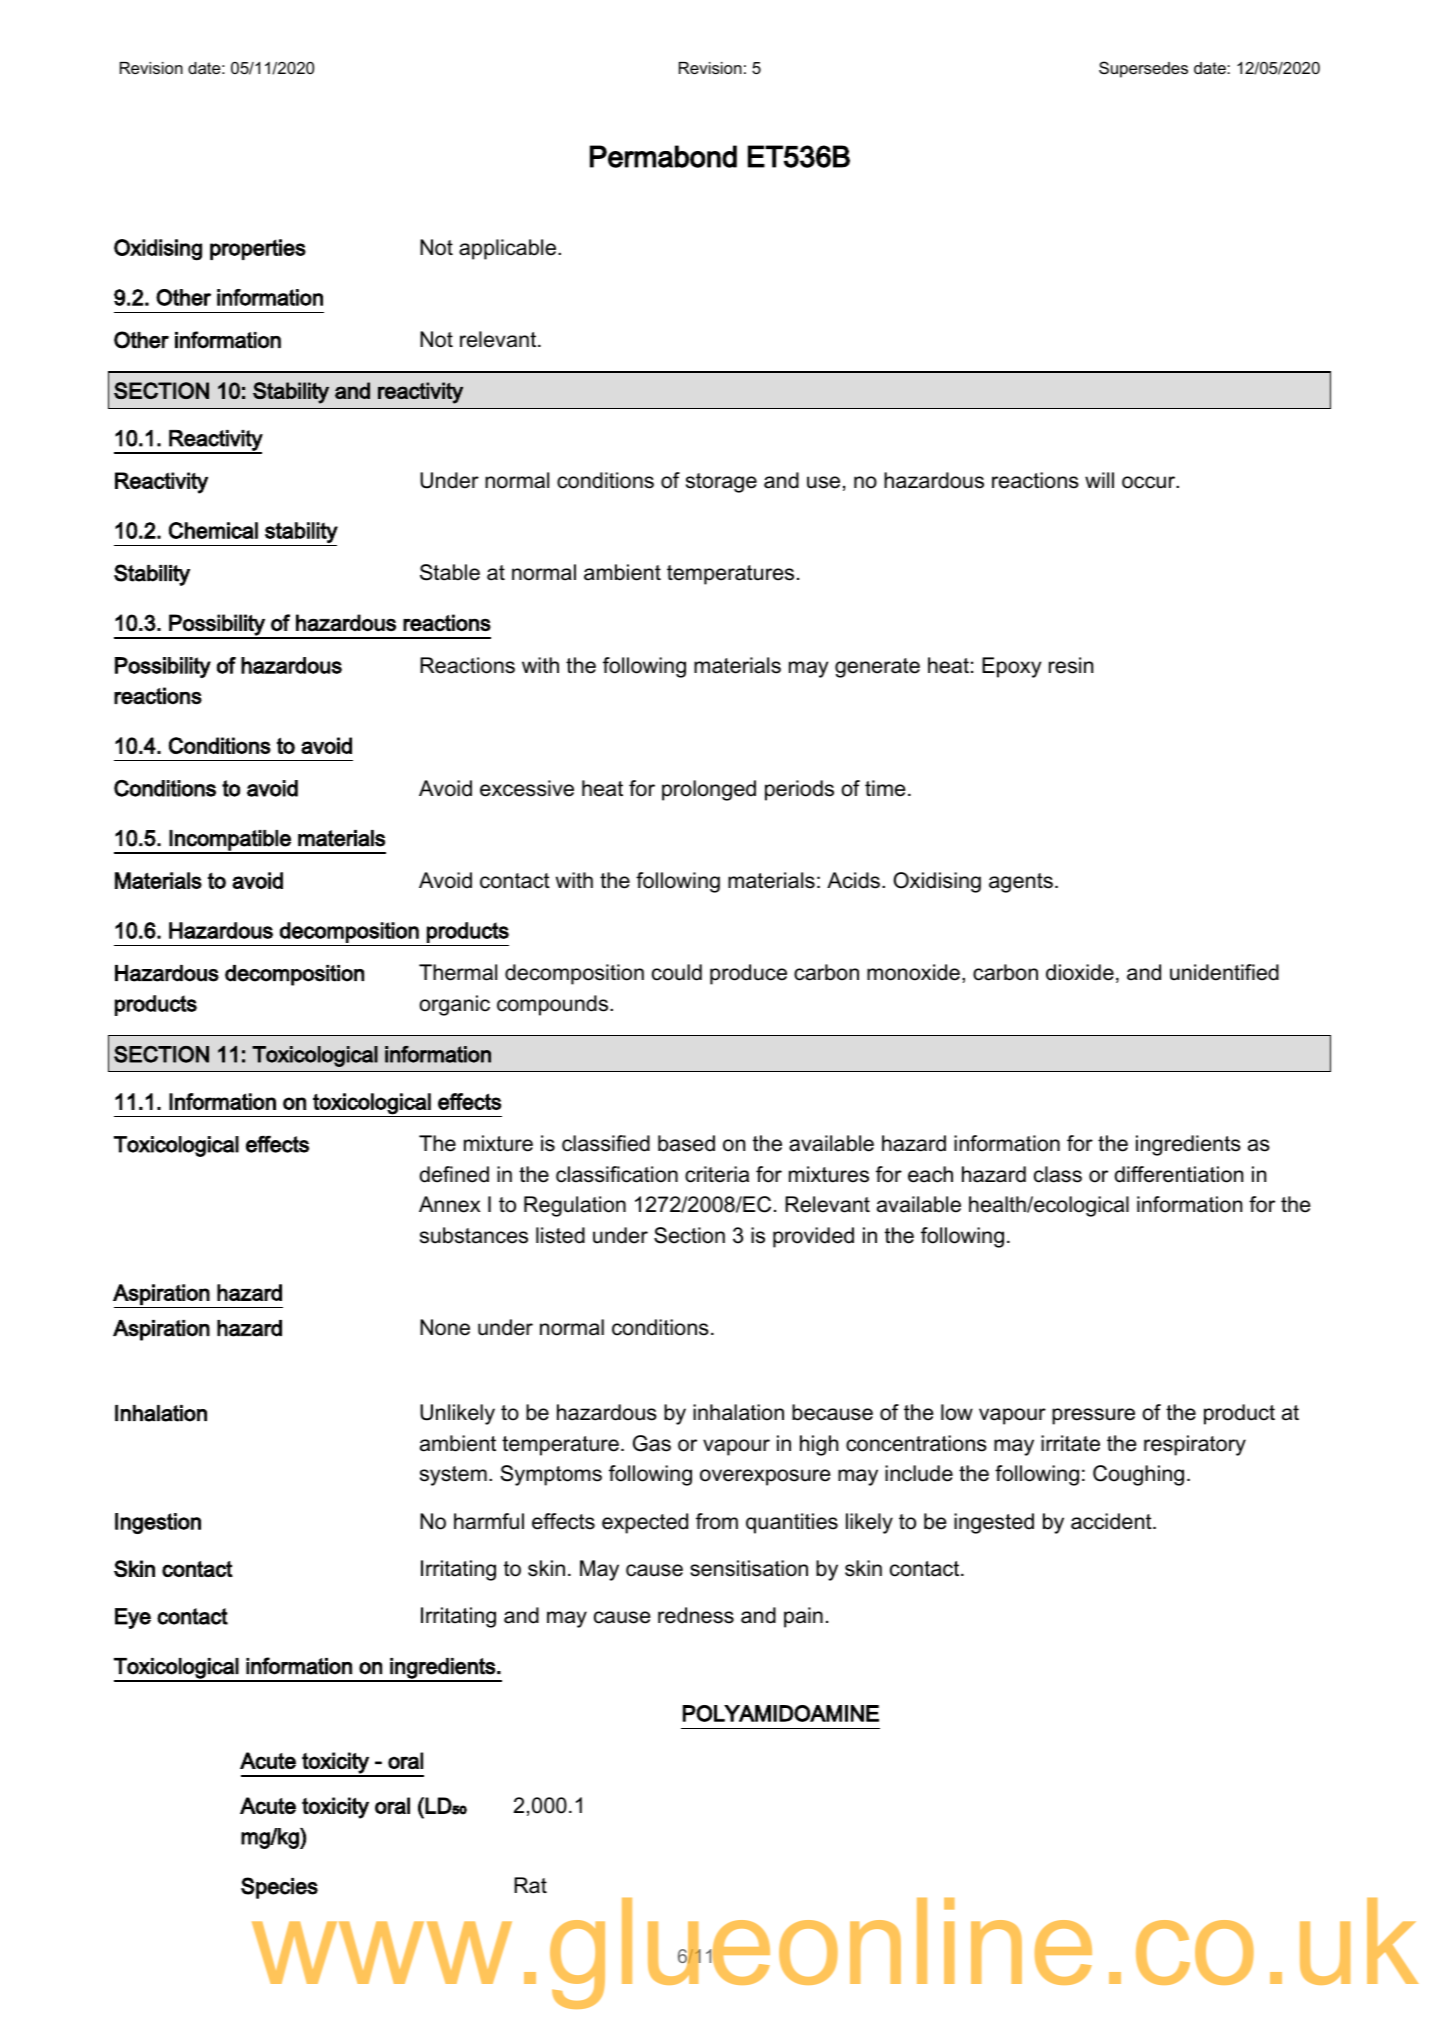 This screenshot has height=2036, width=1439. I want to click on Incompatible, so click(230, 841).
